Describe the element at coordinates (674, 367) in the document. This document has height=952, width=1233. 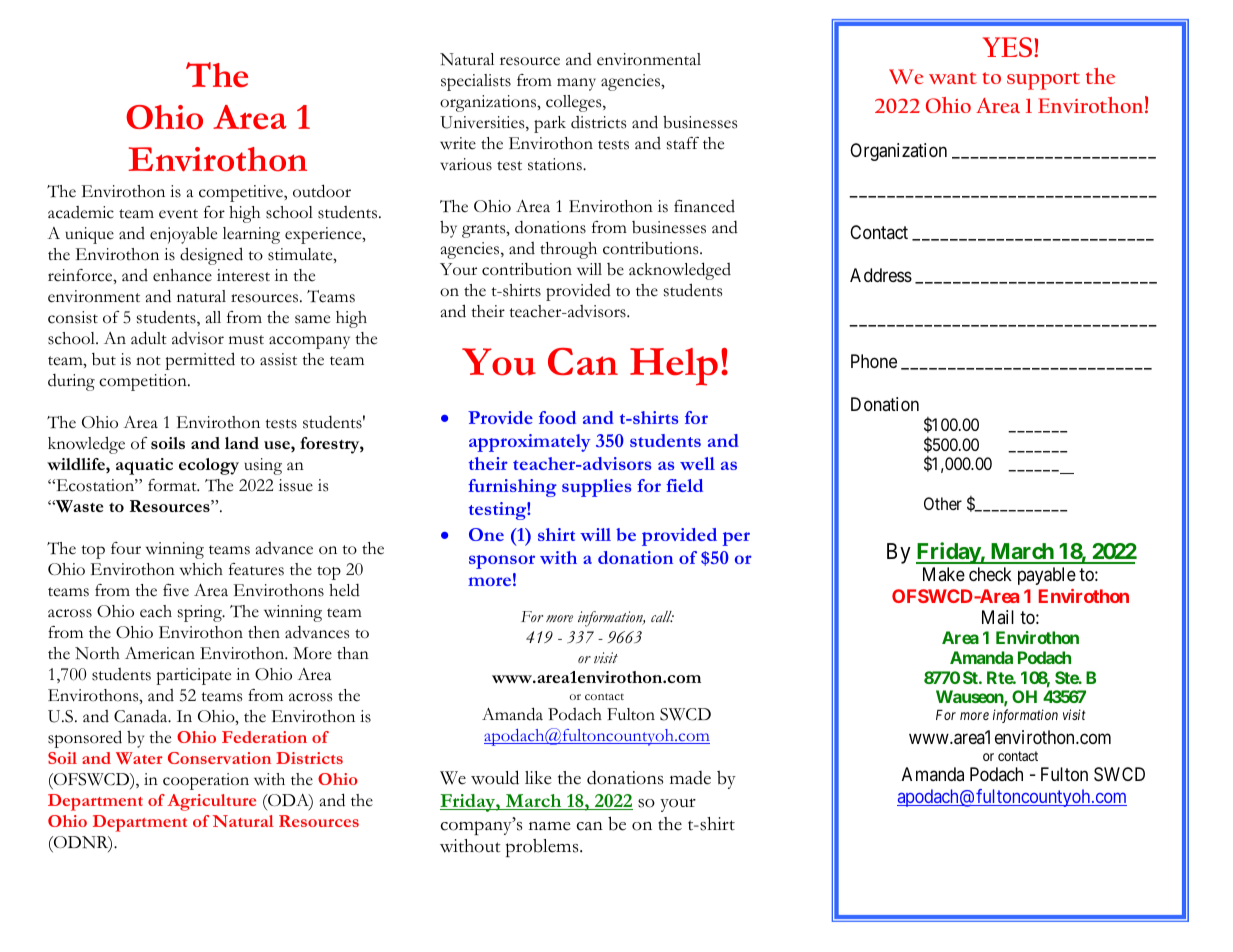
I see `Help` at that location.
